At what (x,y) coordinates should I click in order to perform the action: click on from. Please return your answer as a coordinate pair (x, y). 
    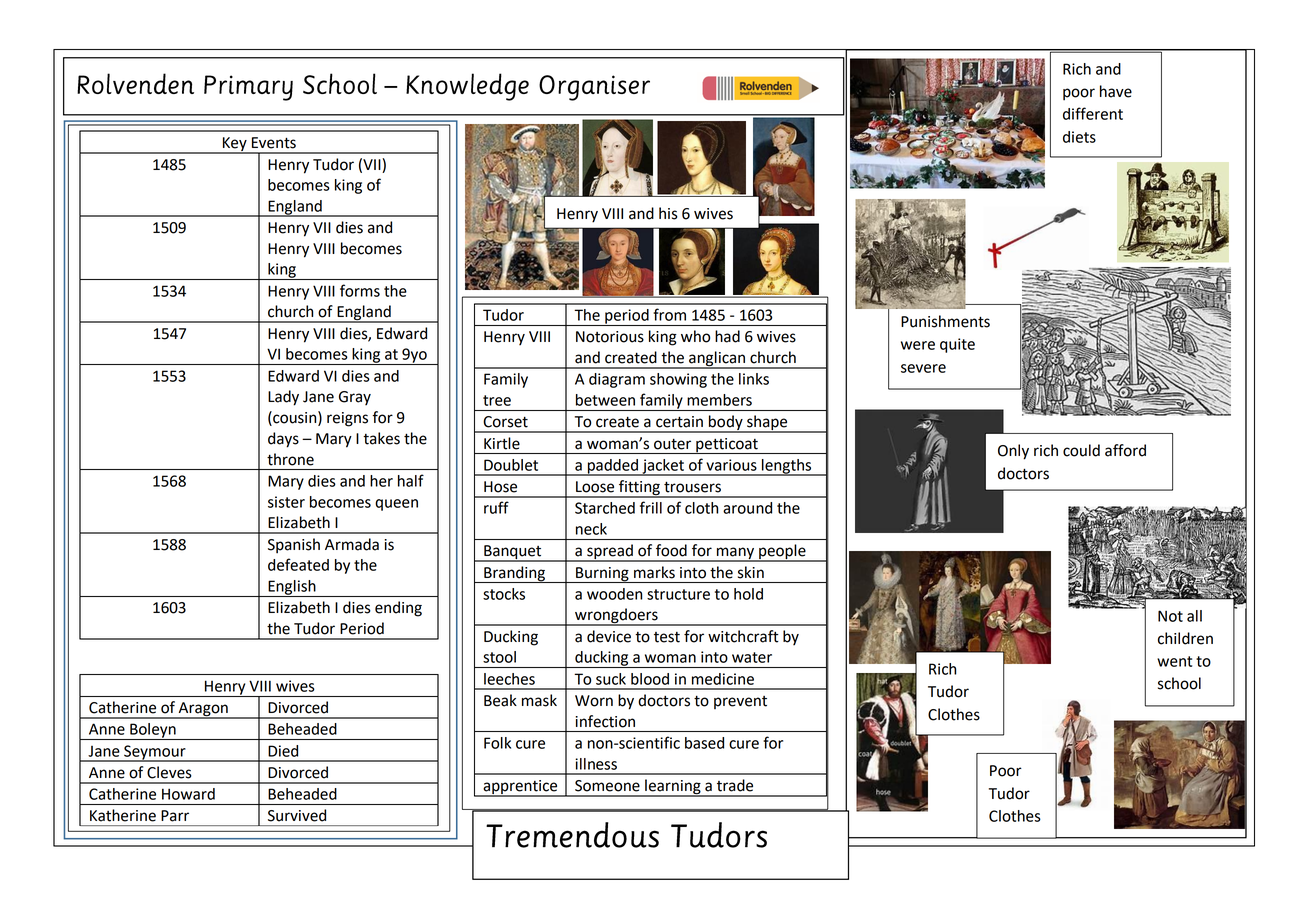
    Looking at the image, I should click on (669, 314).
